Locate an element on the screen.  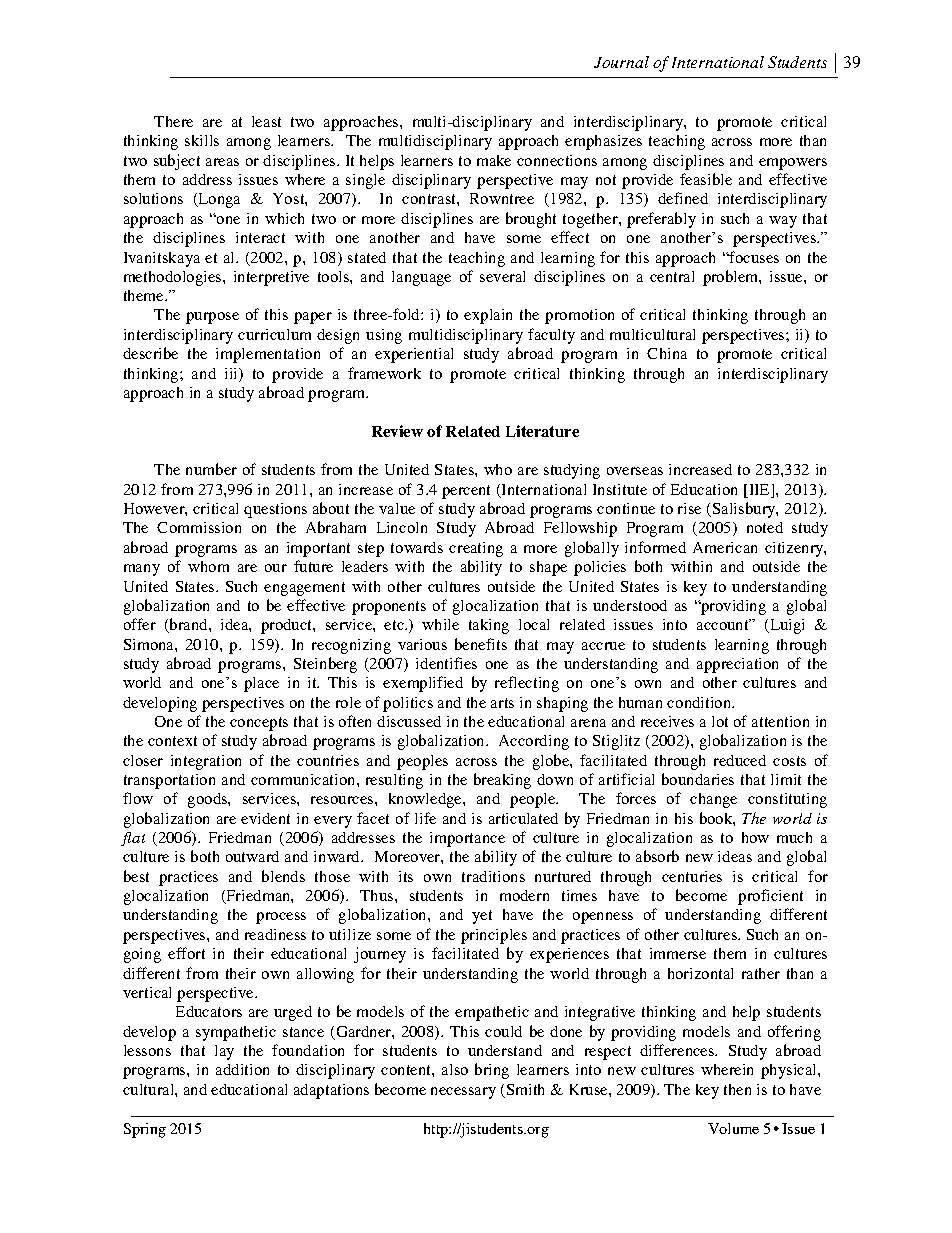
while is located at coordinates (440, 624).
